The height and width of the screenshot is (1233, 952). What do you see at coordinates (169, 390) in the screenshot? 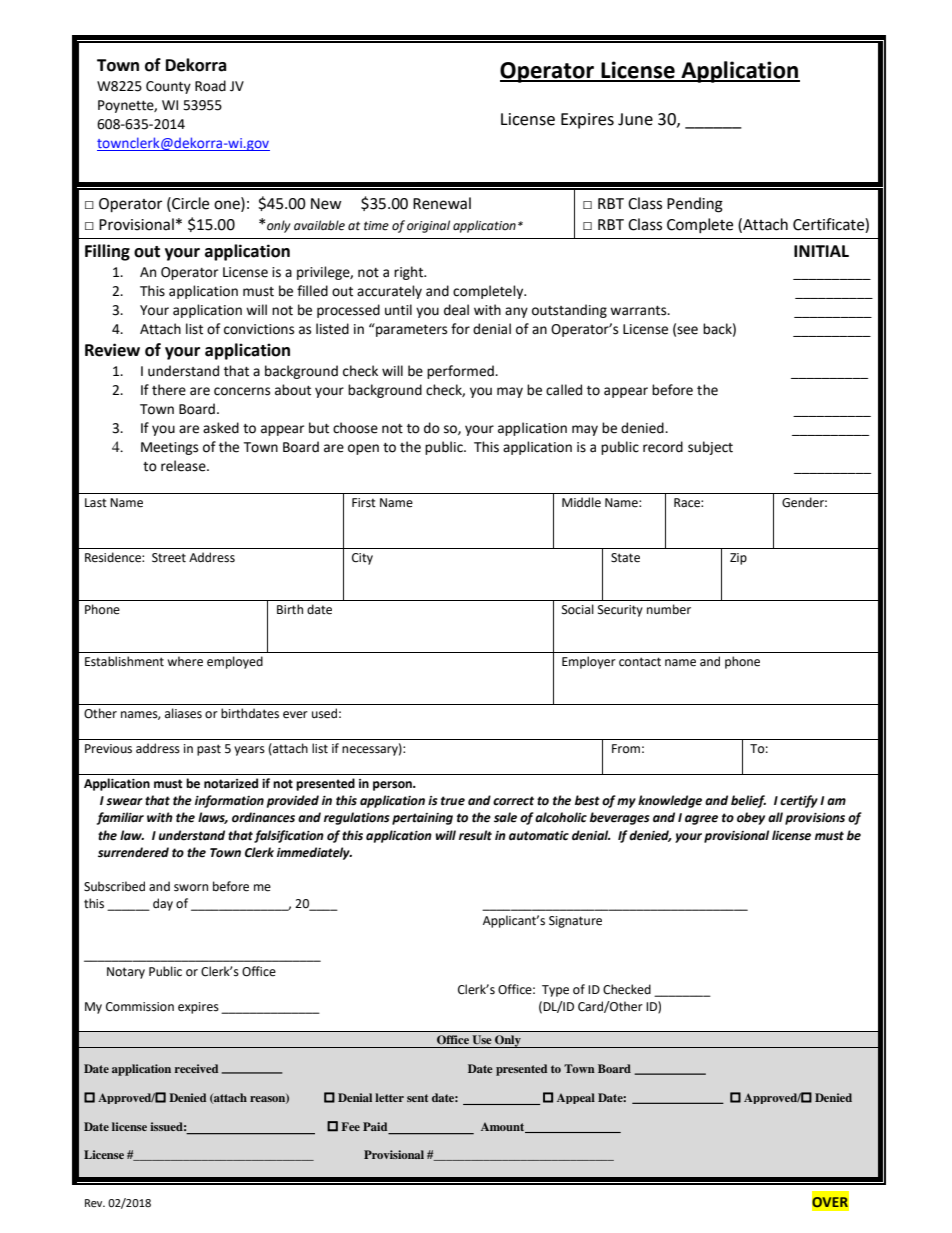
I see `there` at bounding box center [169, 390].
